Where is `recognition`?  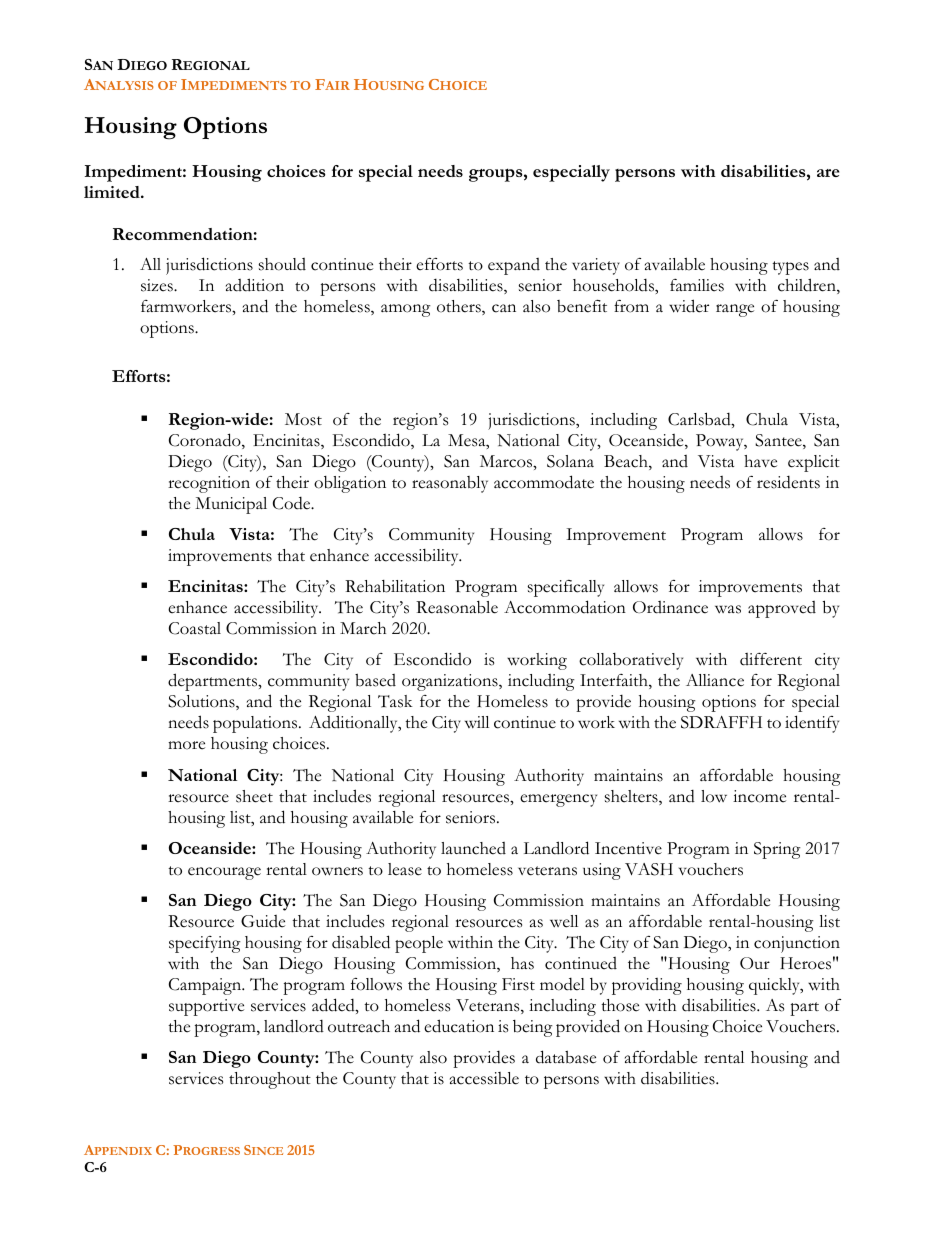
recognition is located at coordinates (209, 484).
